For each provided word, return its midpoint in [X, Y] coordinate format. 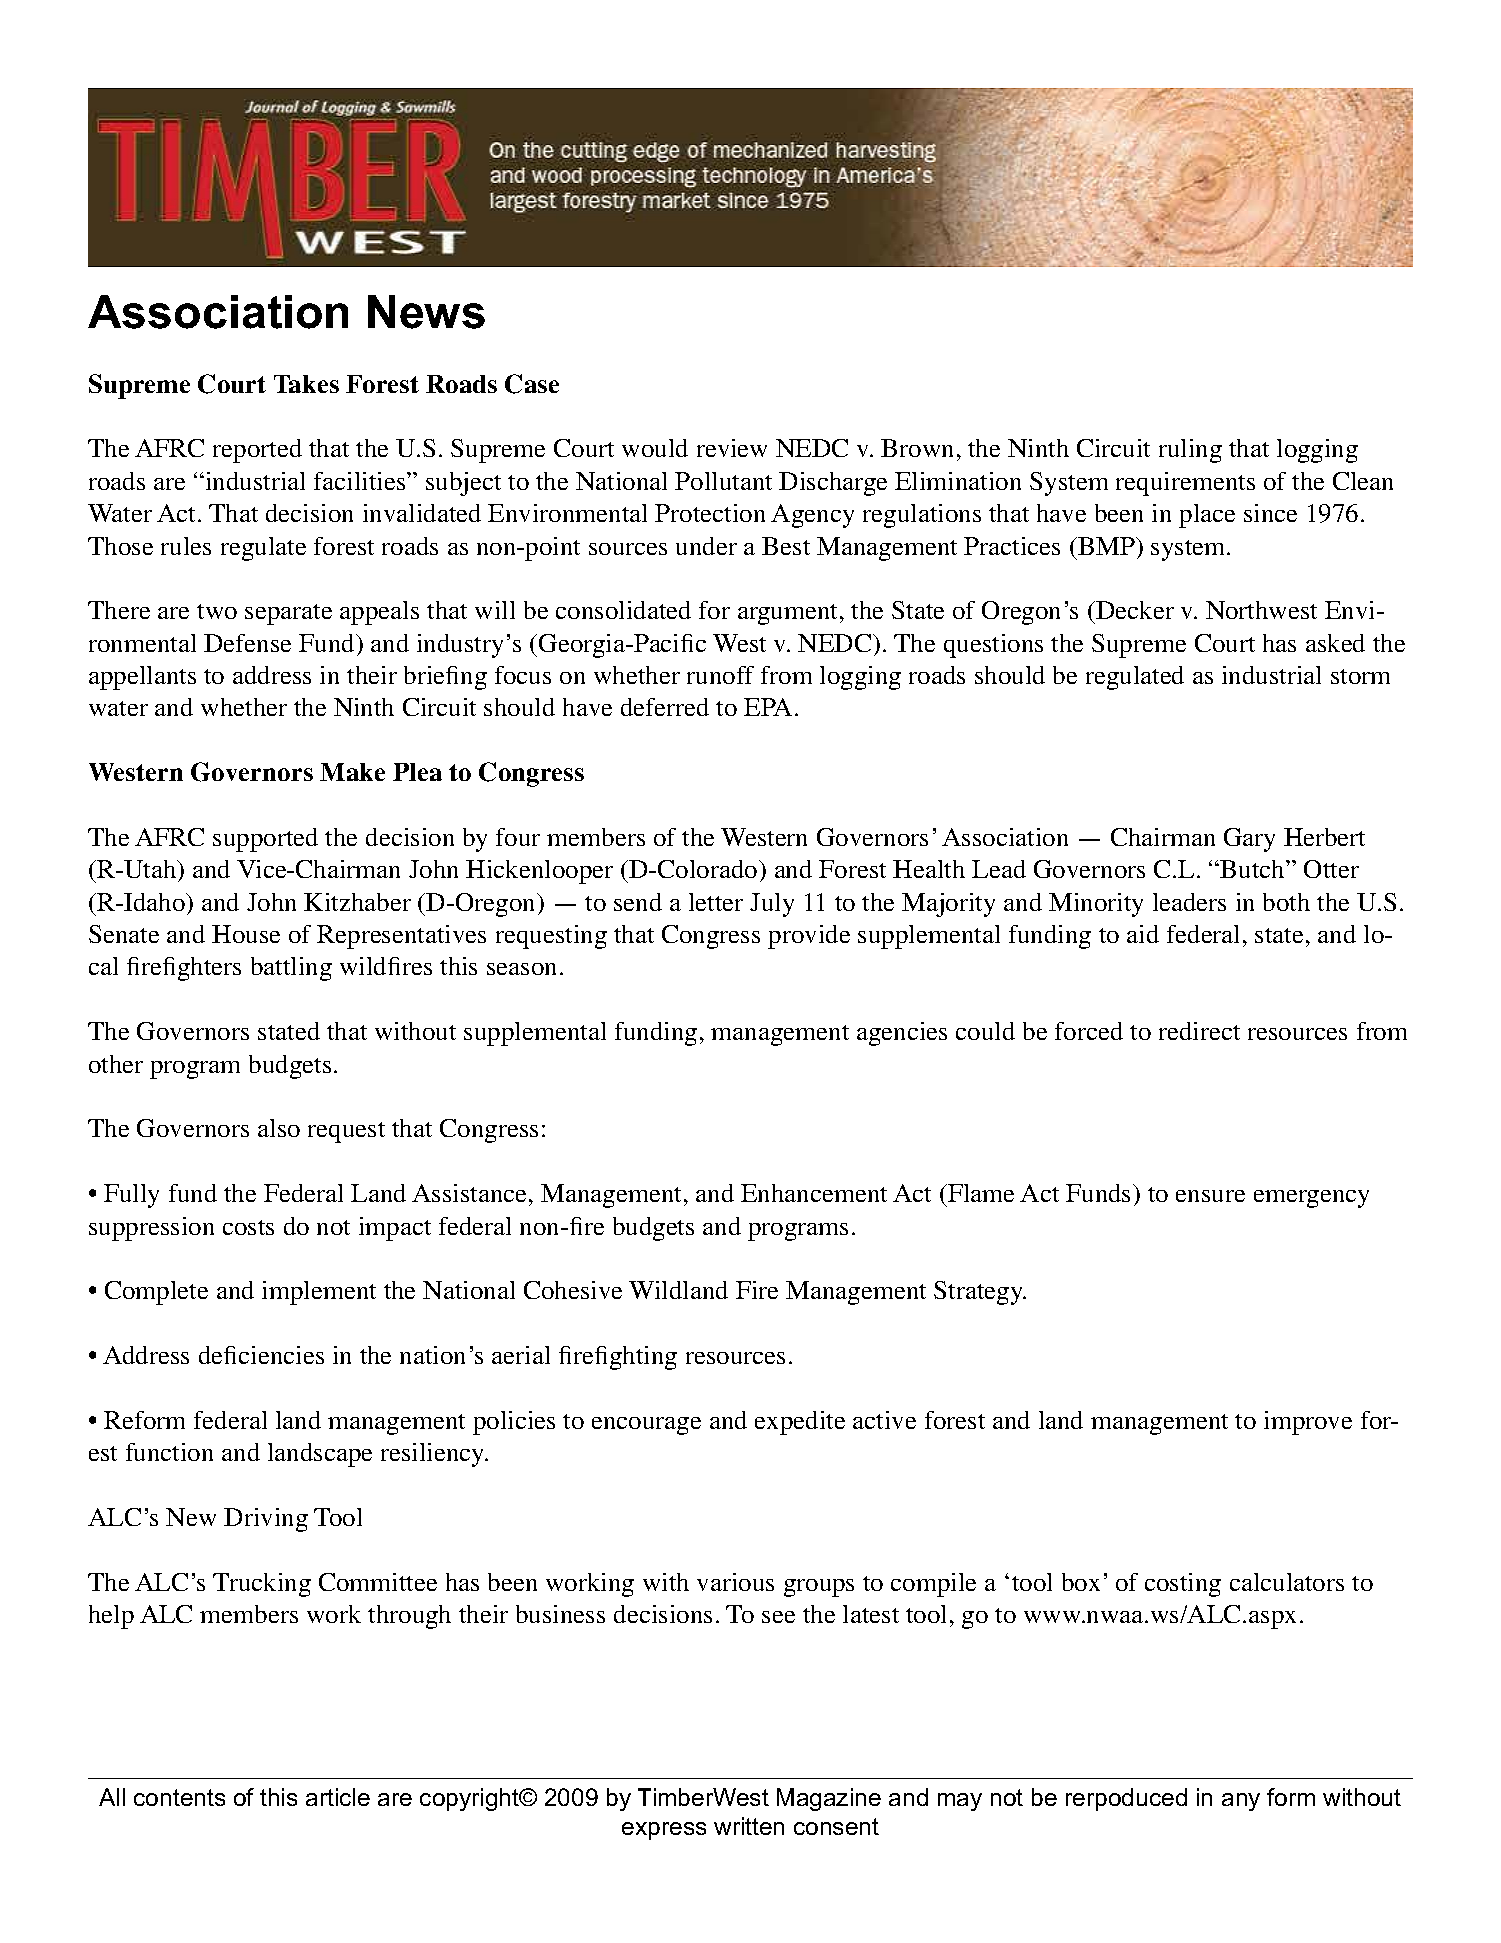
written [749, 1826]
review [732, 448]
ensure [1210, 1196]
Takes [306, 384]
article [338, 1797]
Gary [1249, 840]
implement [319, 1293]
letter [716, 902]
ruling [1190, 451]
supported [265, 840]
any [1241, 1802]
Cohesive [573, 1290]
